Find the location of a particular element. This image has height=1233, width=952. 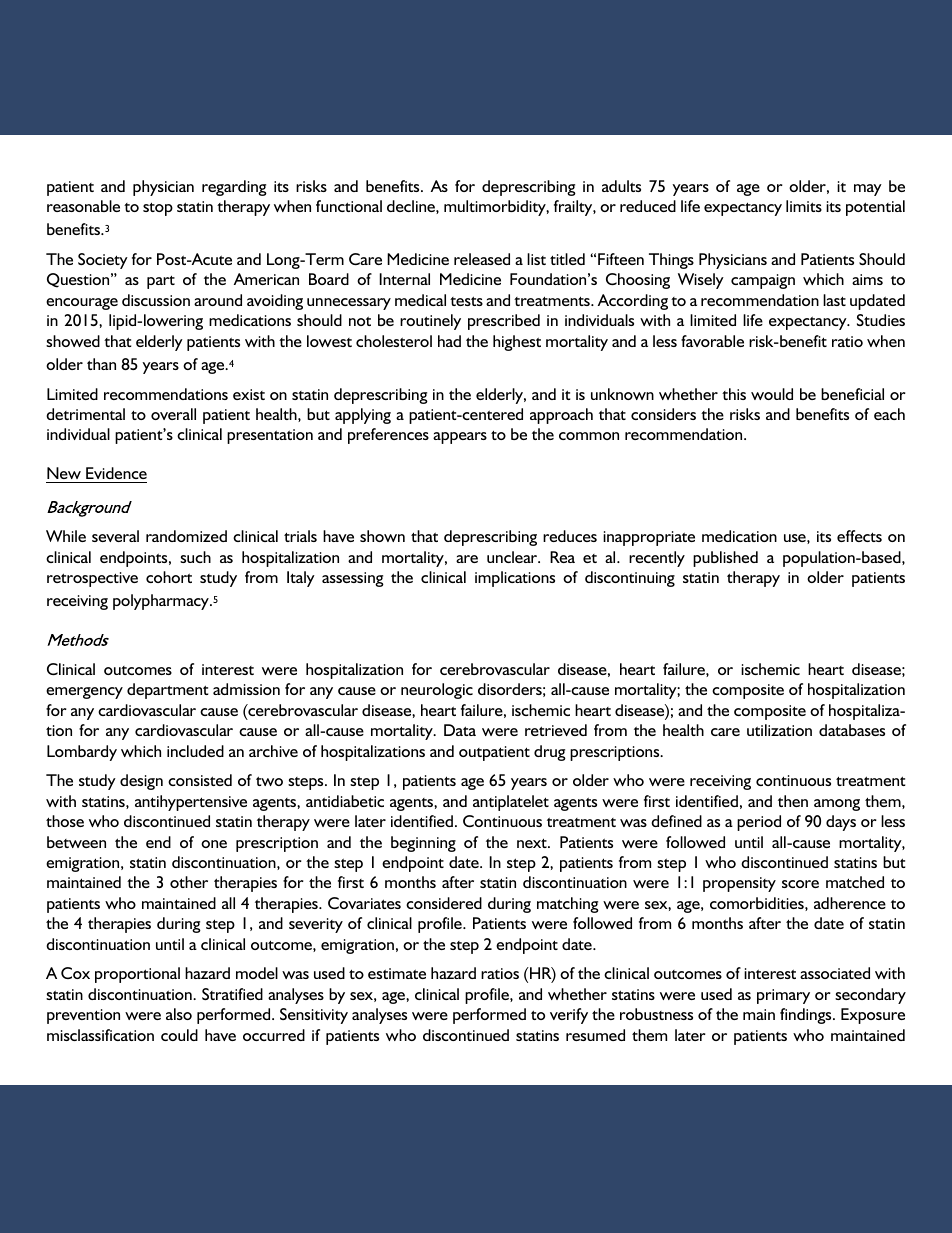

released is located at coordinates (482, 259).
